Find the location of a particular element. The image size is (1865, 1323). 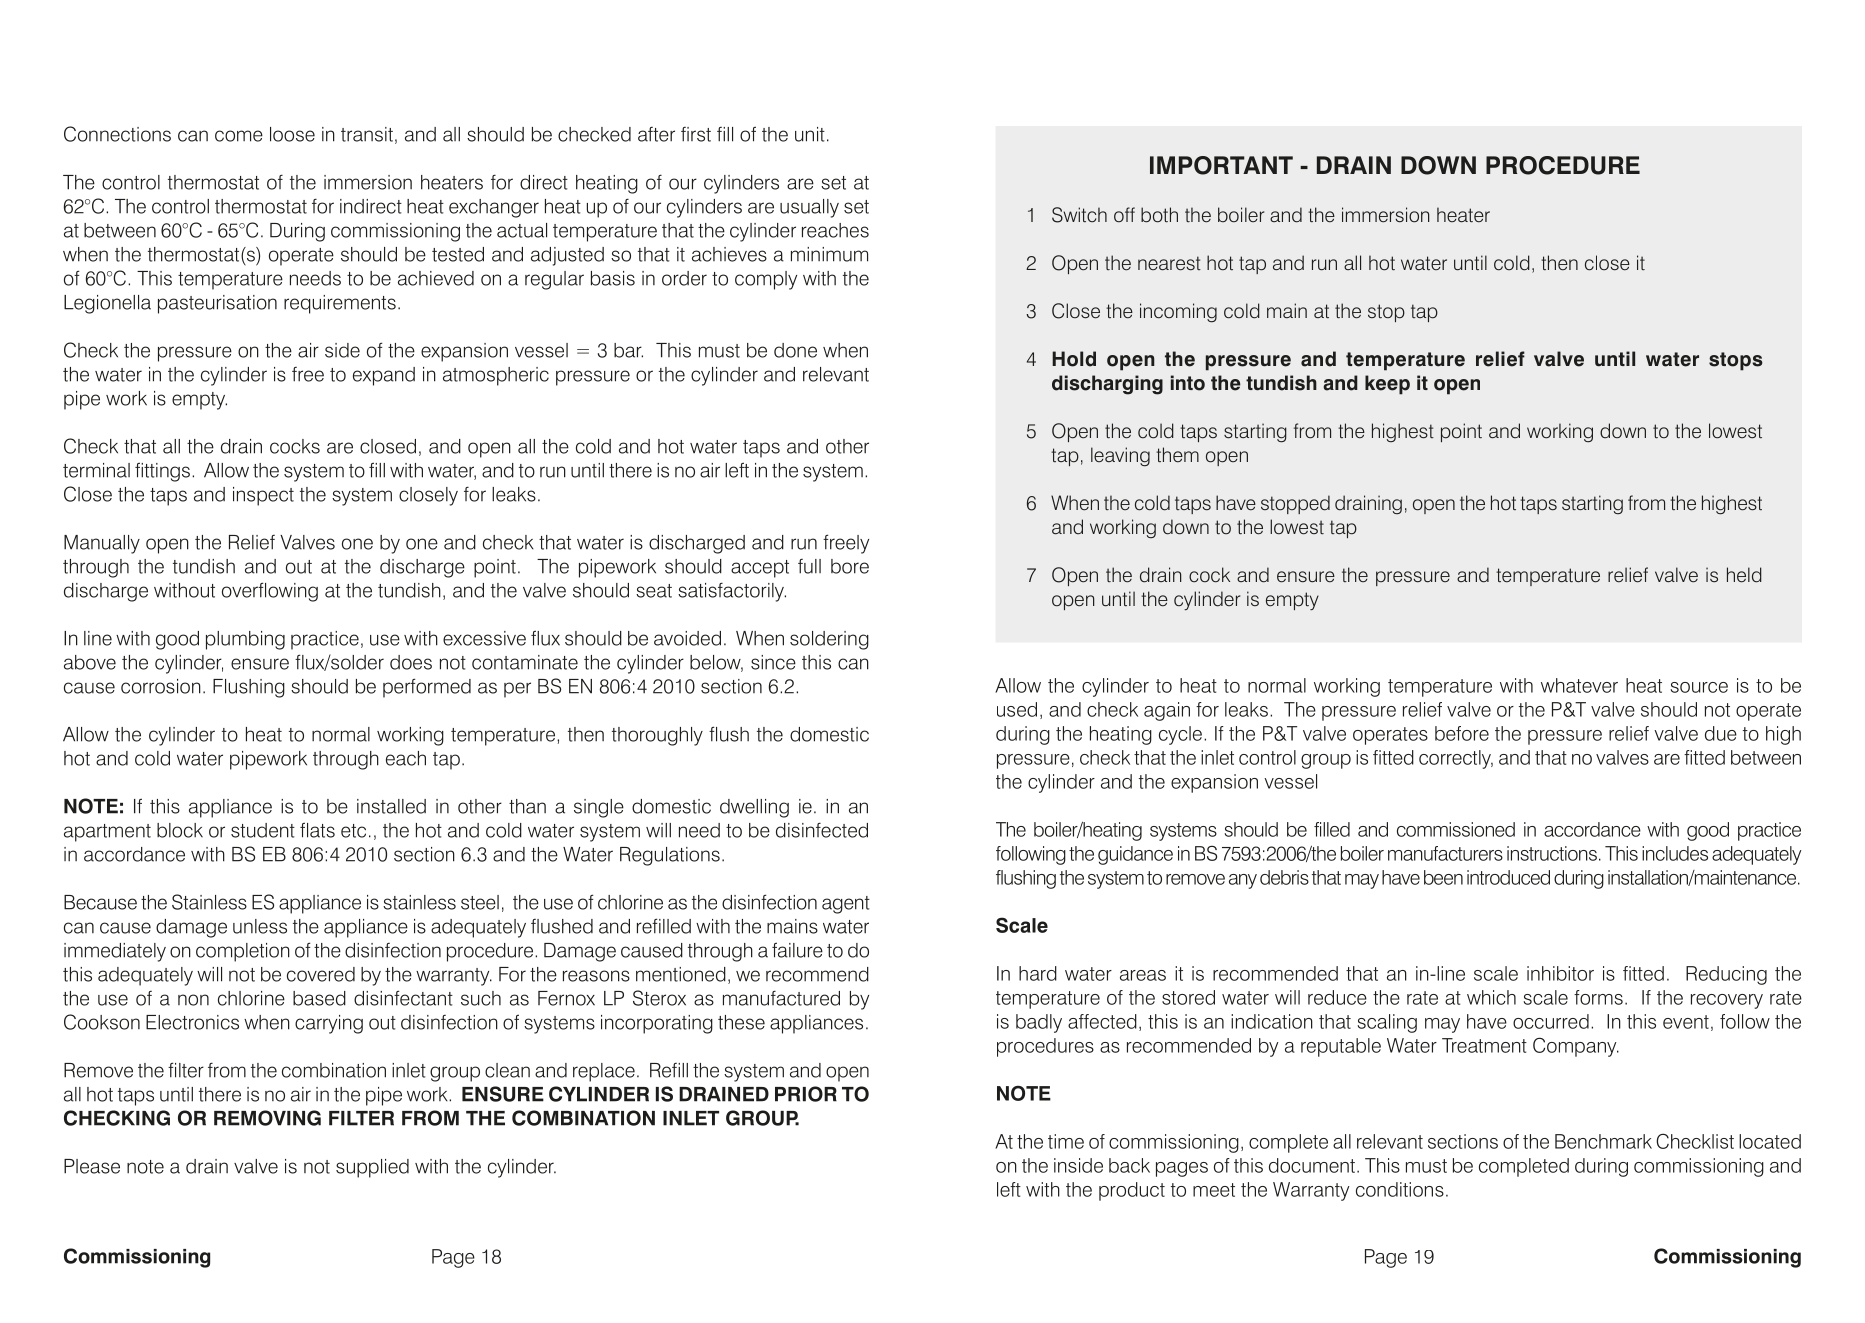

Benchmark is located at coordinates (1603, 1141).
